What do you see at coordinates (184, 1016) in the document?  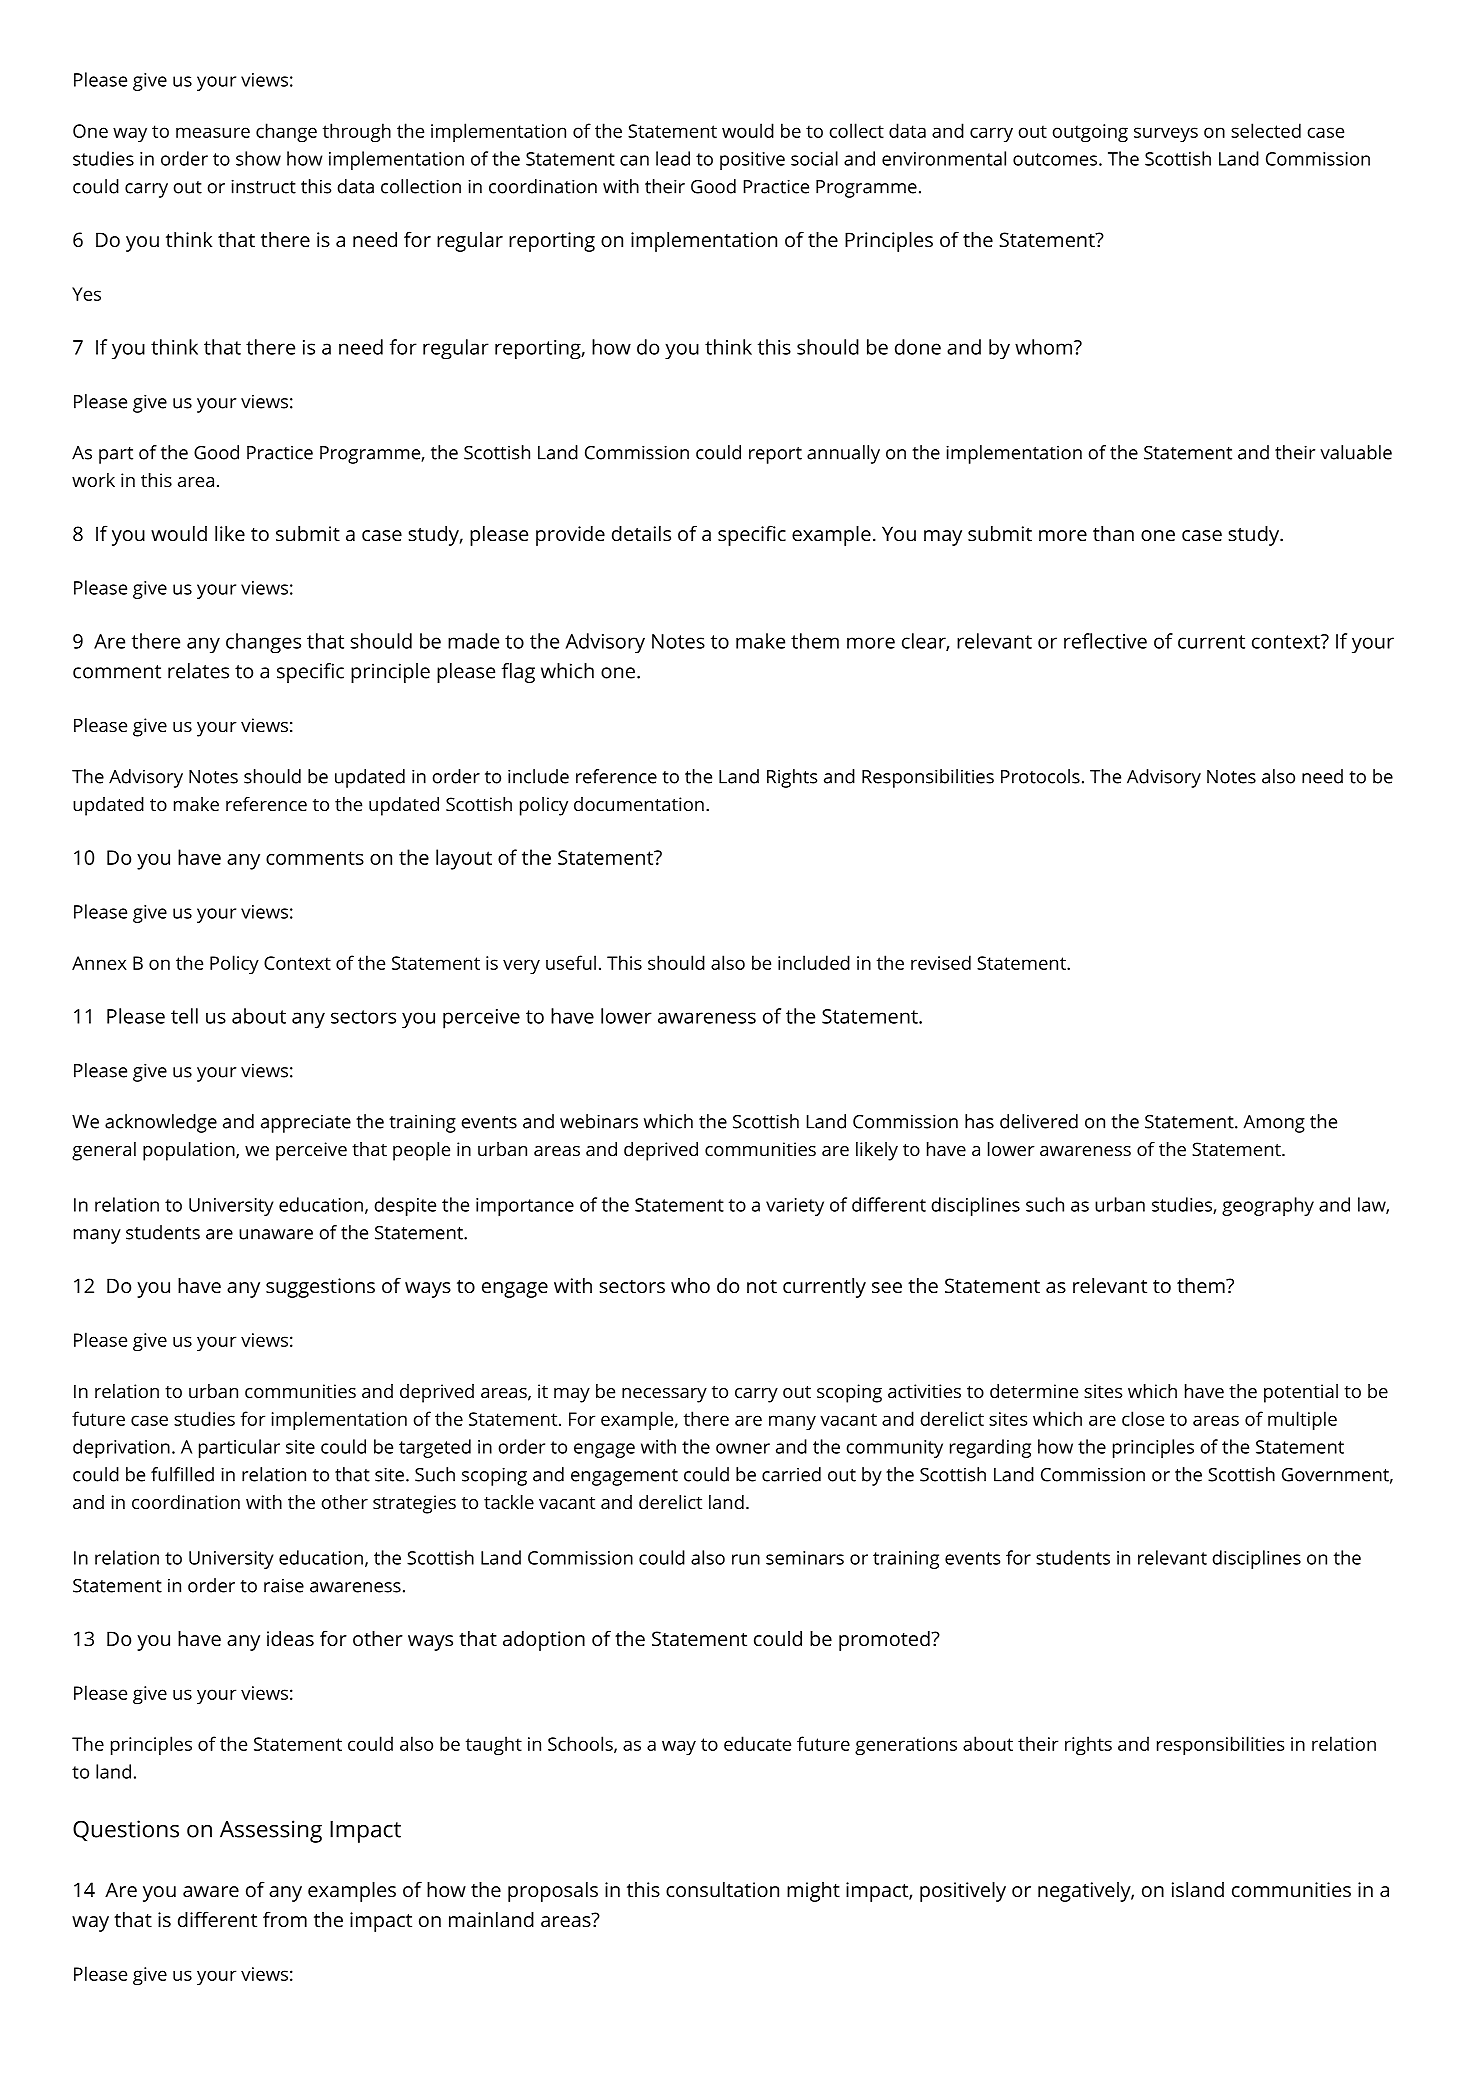 I see `tell` at bounding box center [184, 1016].
